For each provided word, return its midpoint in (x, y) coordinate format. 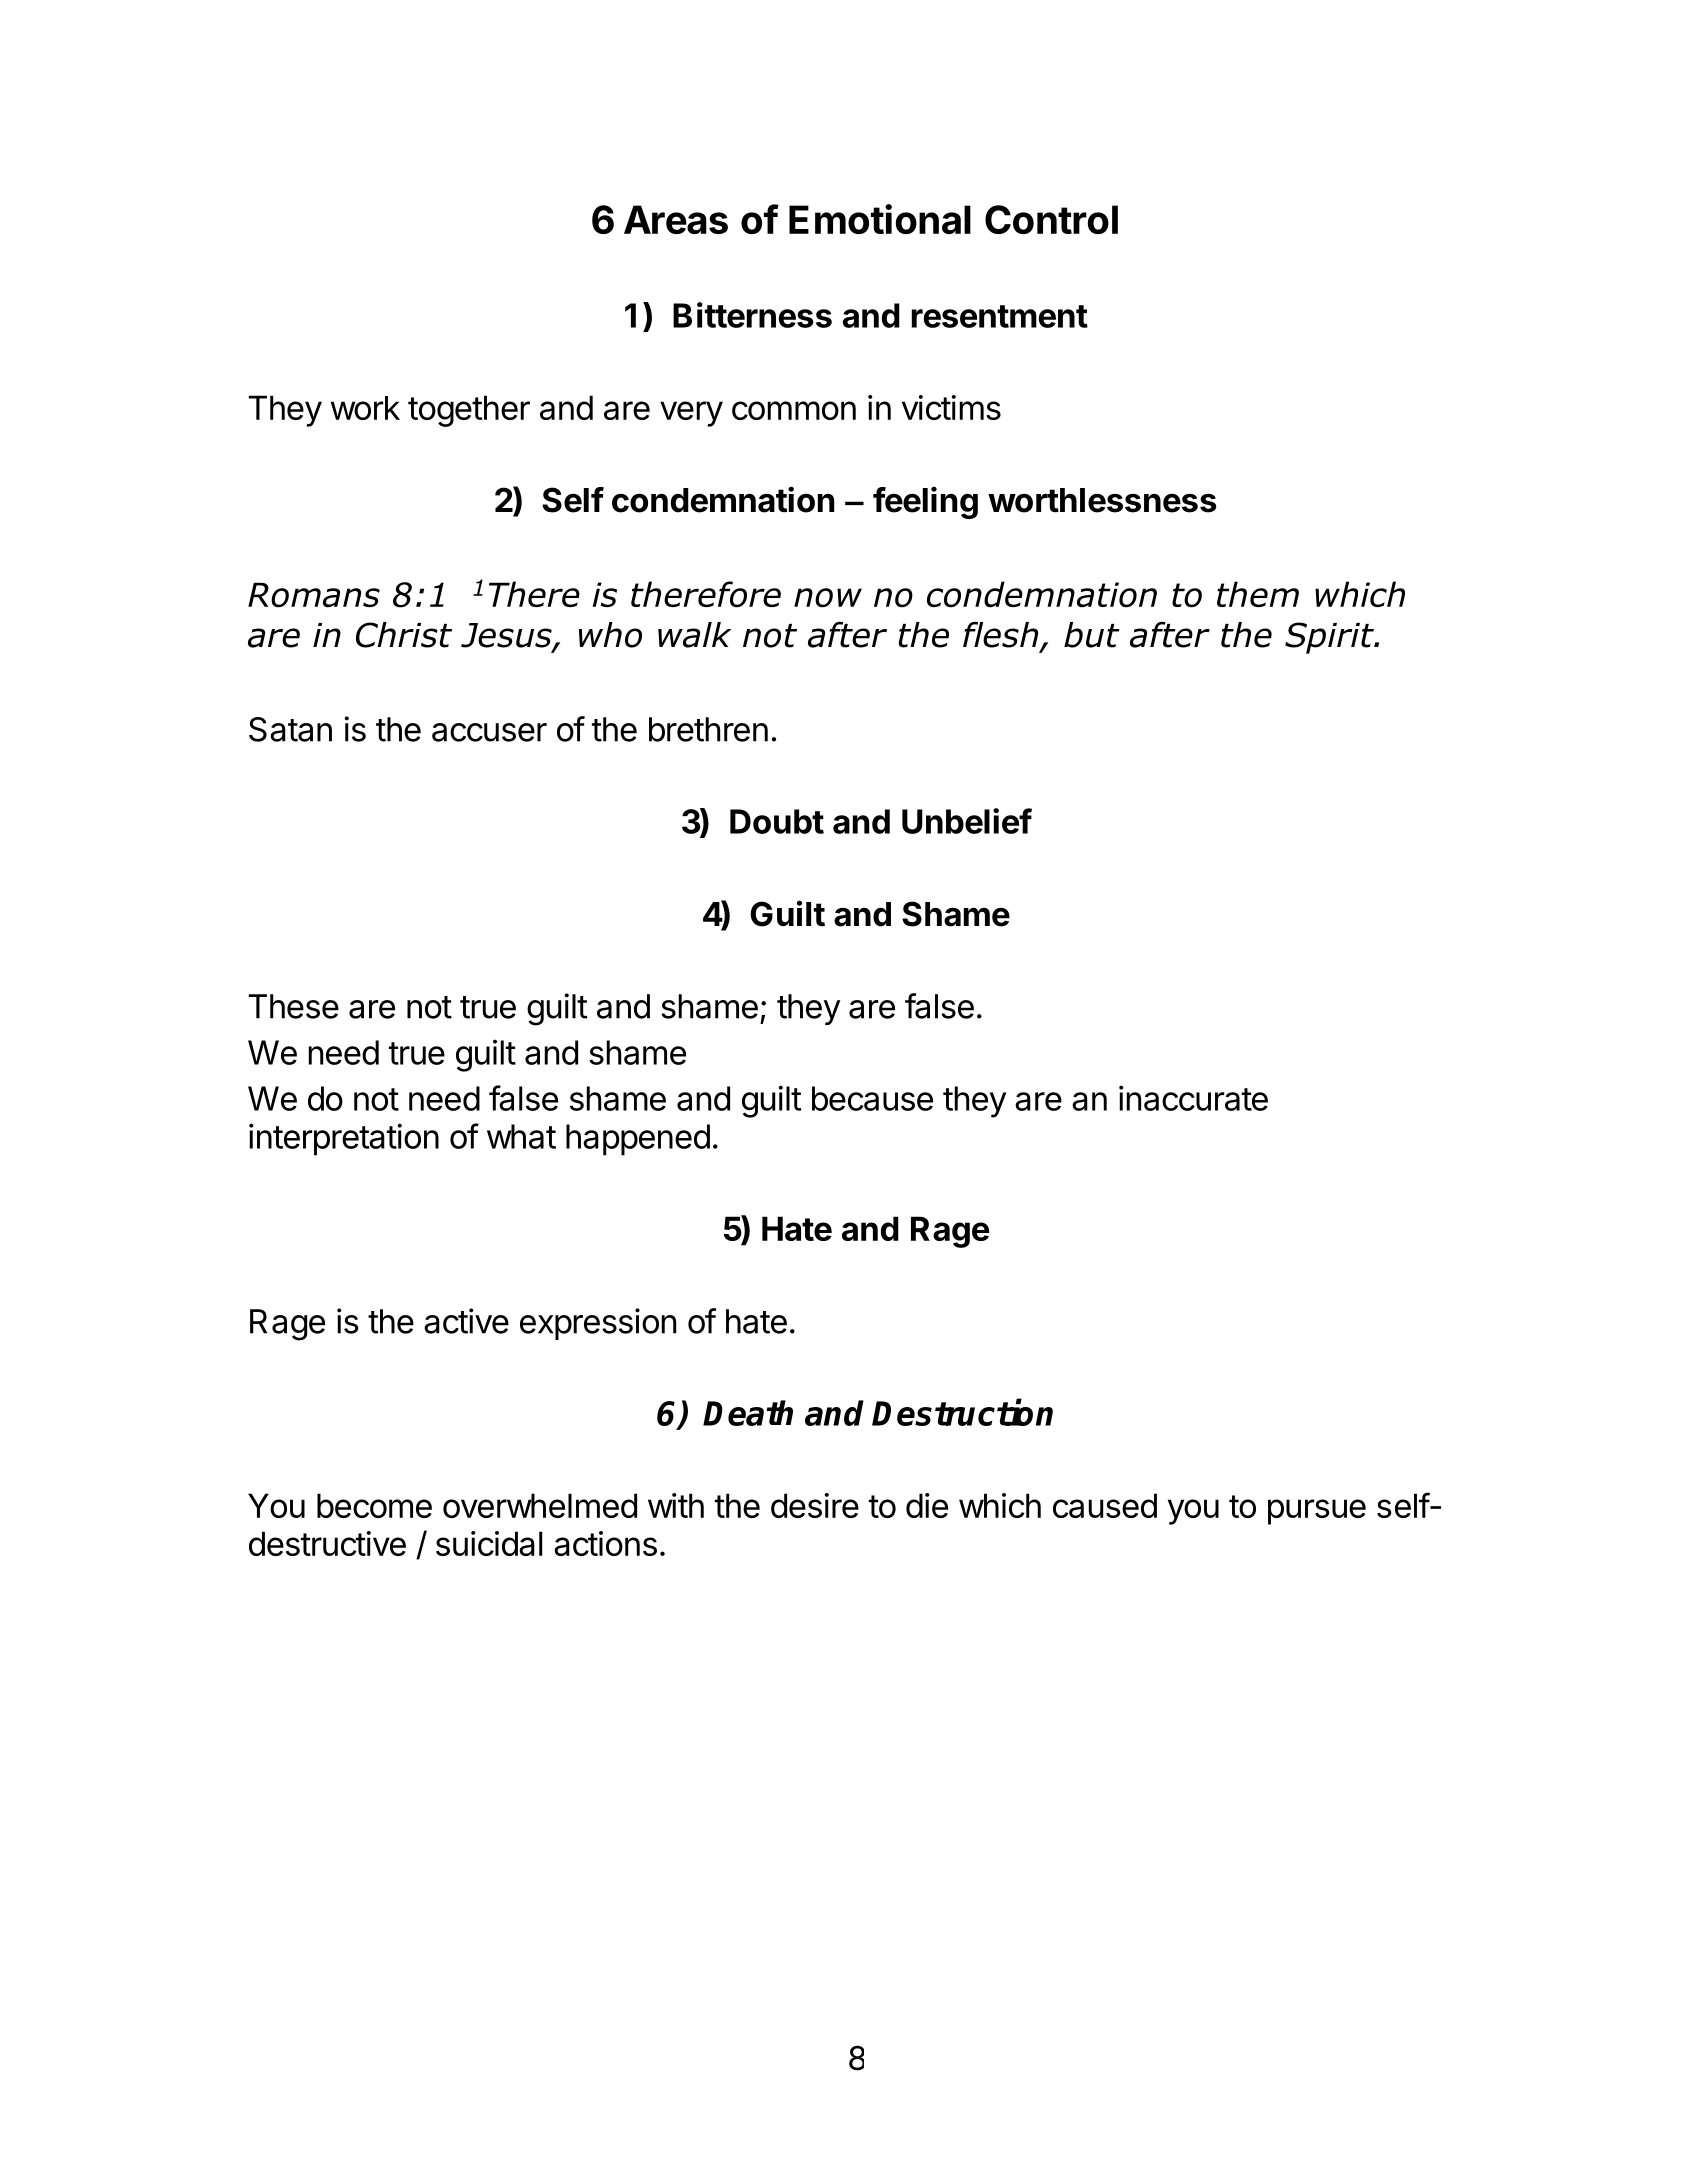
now (828, 598)
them (1258, 594)
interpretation (344, 1139)
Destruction (962, 1412)
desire (815, 1505)
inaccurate (1193, 1098)
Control (1051, 219)
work (365, 408)
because (872, 1098)
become (374, 1505)
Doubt (777, 821)
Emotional (880, 219)
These (294, 1006)
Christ (404, 635)
